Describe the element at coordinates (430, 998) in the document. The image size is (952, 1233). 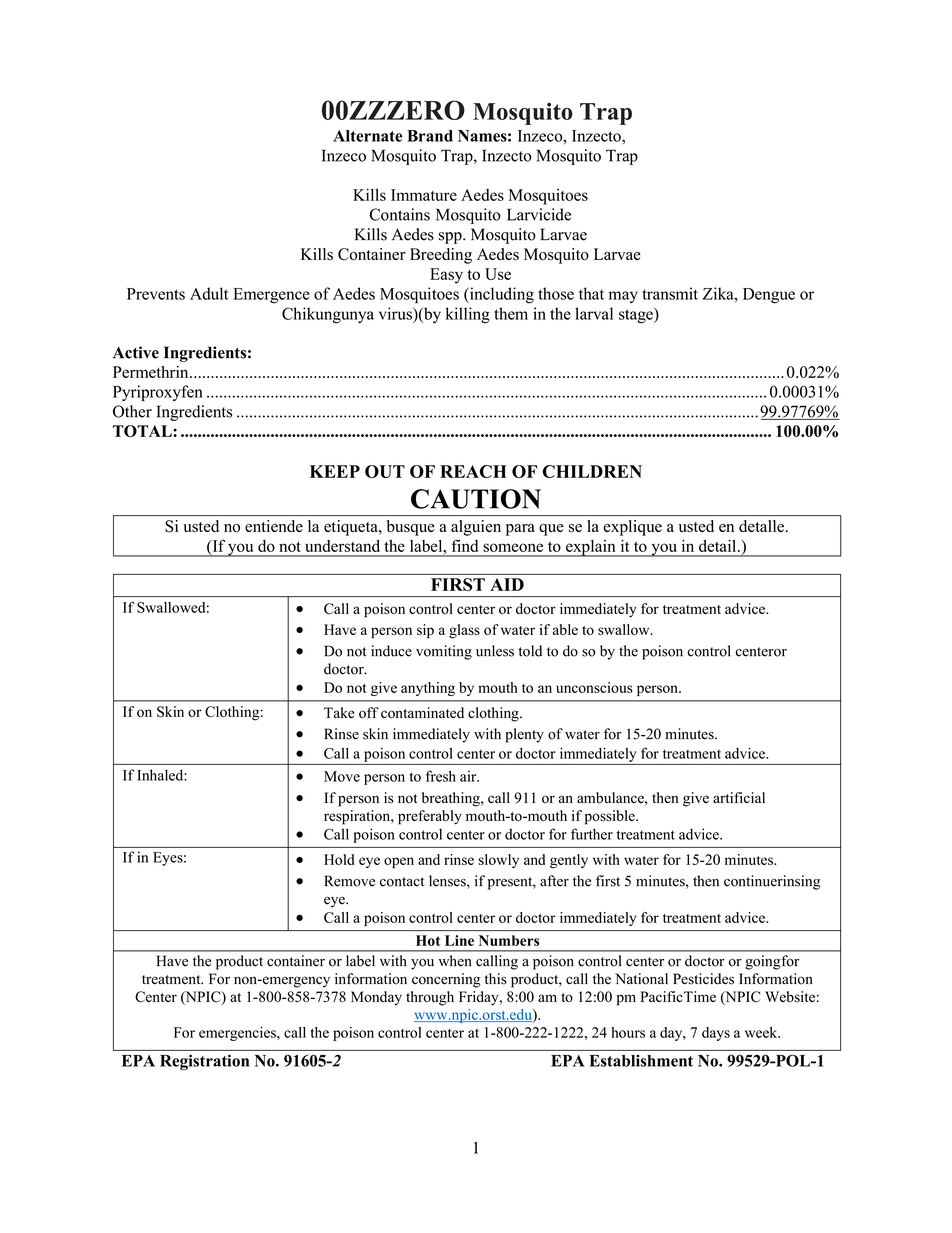
I see `through` at that location.
